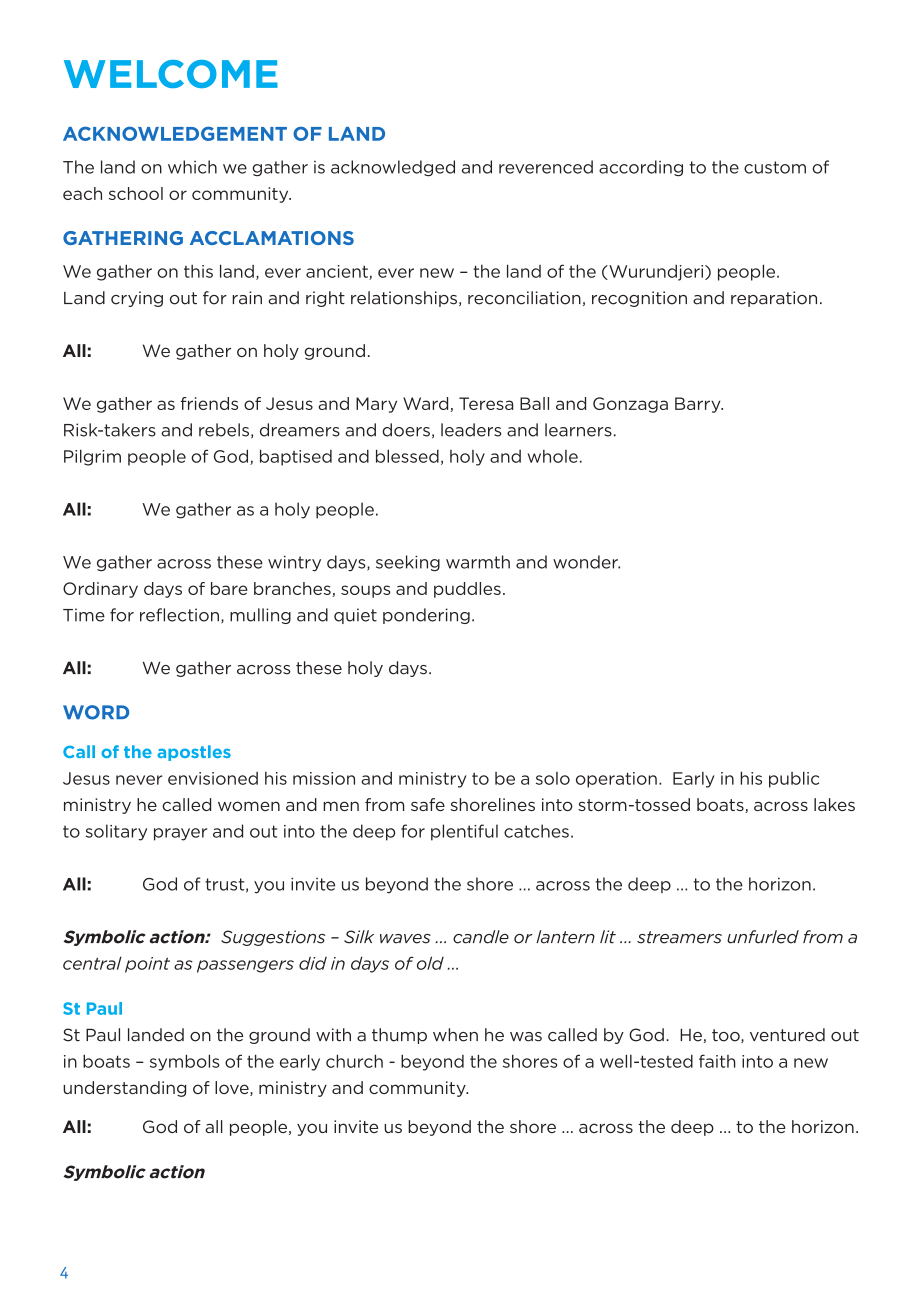  Describe the element at coordinates (194, 753) in the document. I see `apostles` at that location.
